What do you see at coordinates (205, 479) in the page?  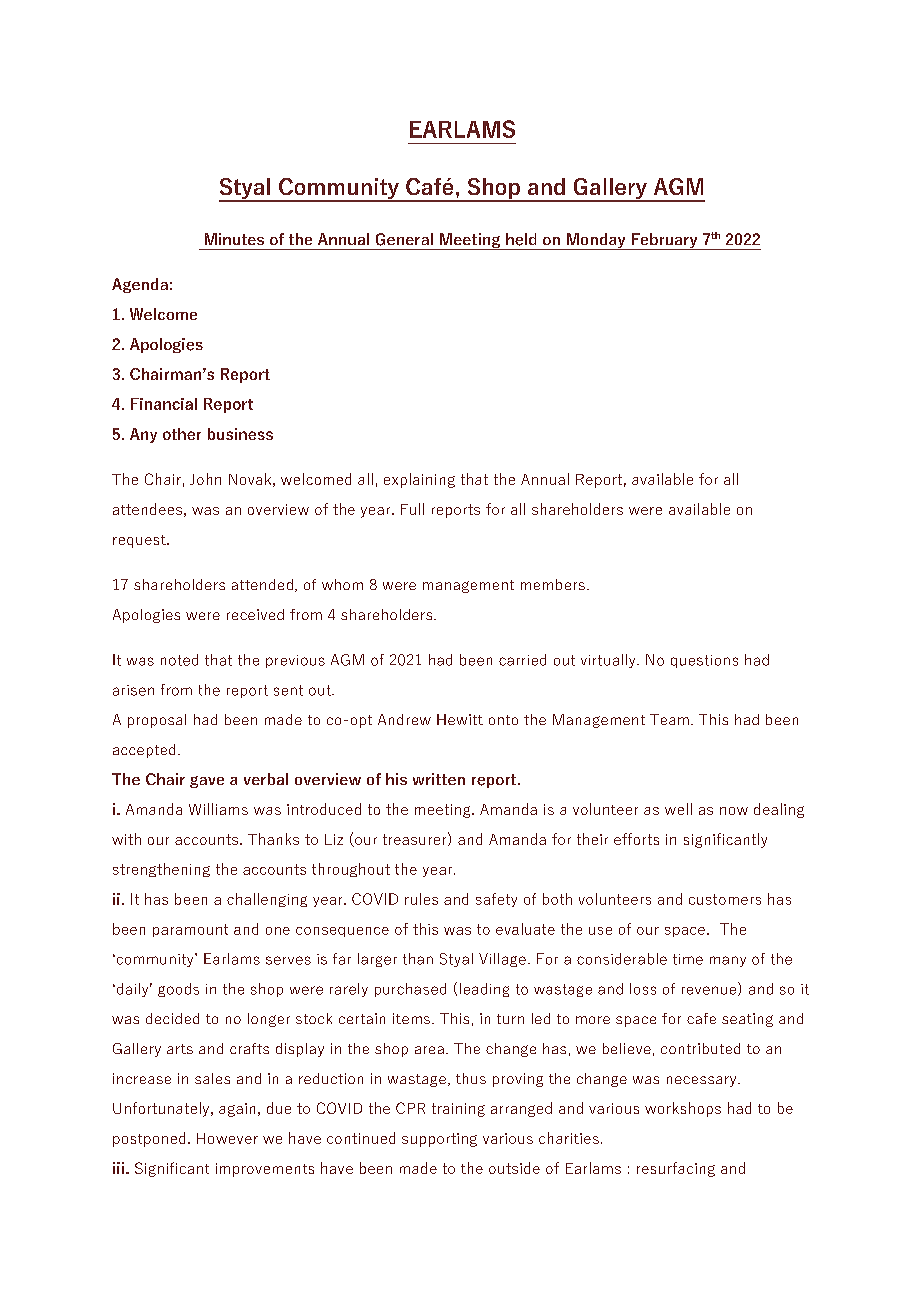 I see `John` at bounding box center [205, 479].
